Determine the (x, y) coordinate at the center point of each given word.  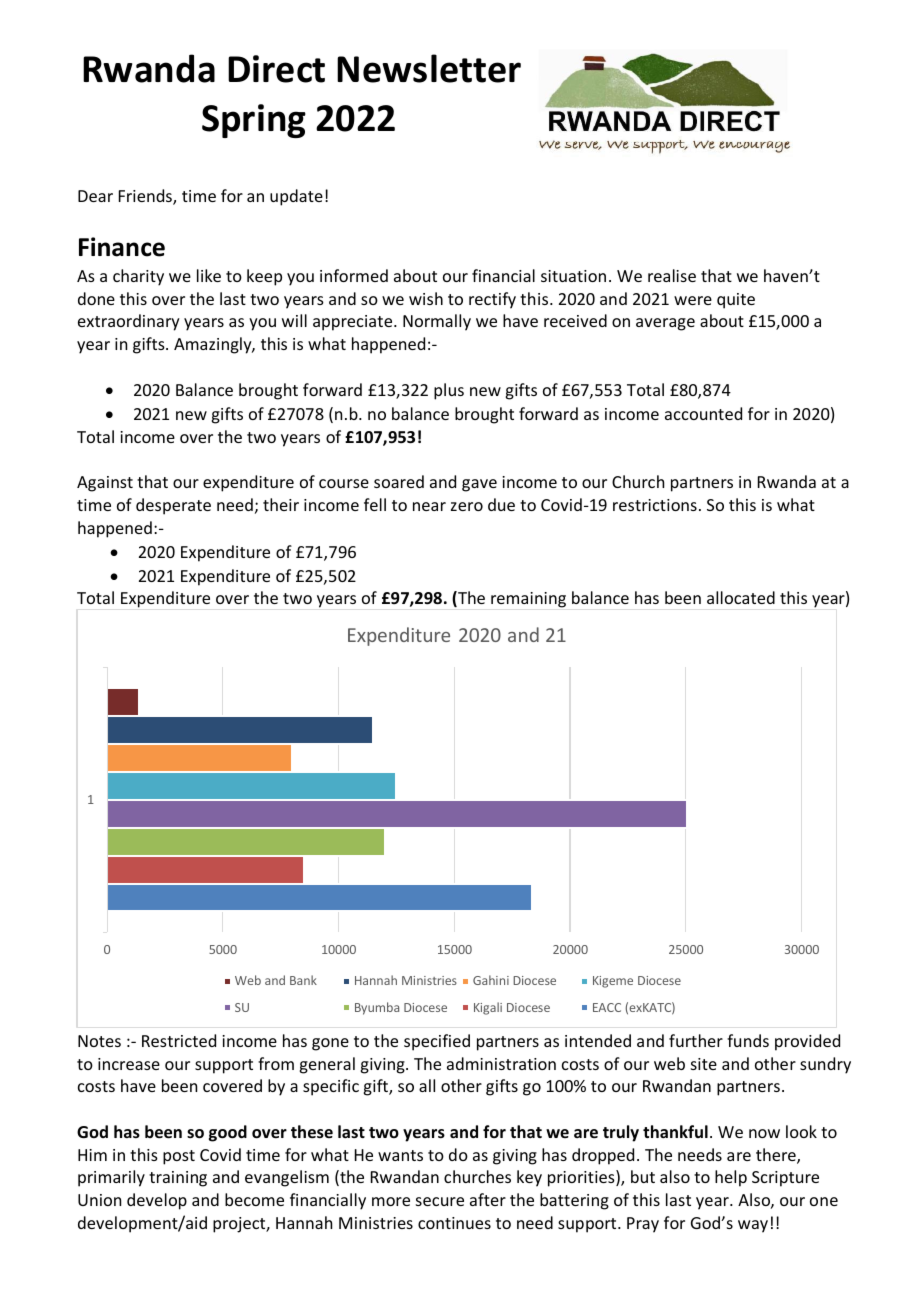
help (731, 1178)
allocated (741, 597)
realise (672, 275)
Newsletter (429, 68)
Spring (254, 121)
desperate (173, 506)
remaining (528, 600)
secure (440, 1201)
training (178, 1179)
